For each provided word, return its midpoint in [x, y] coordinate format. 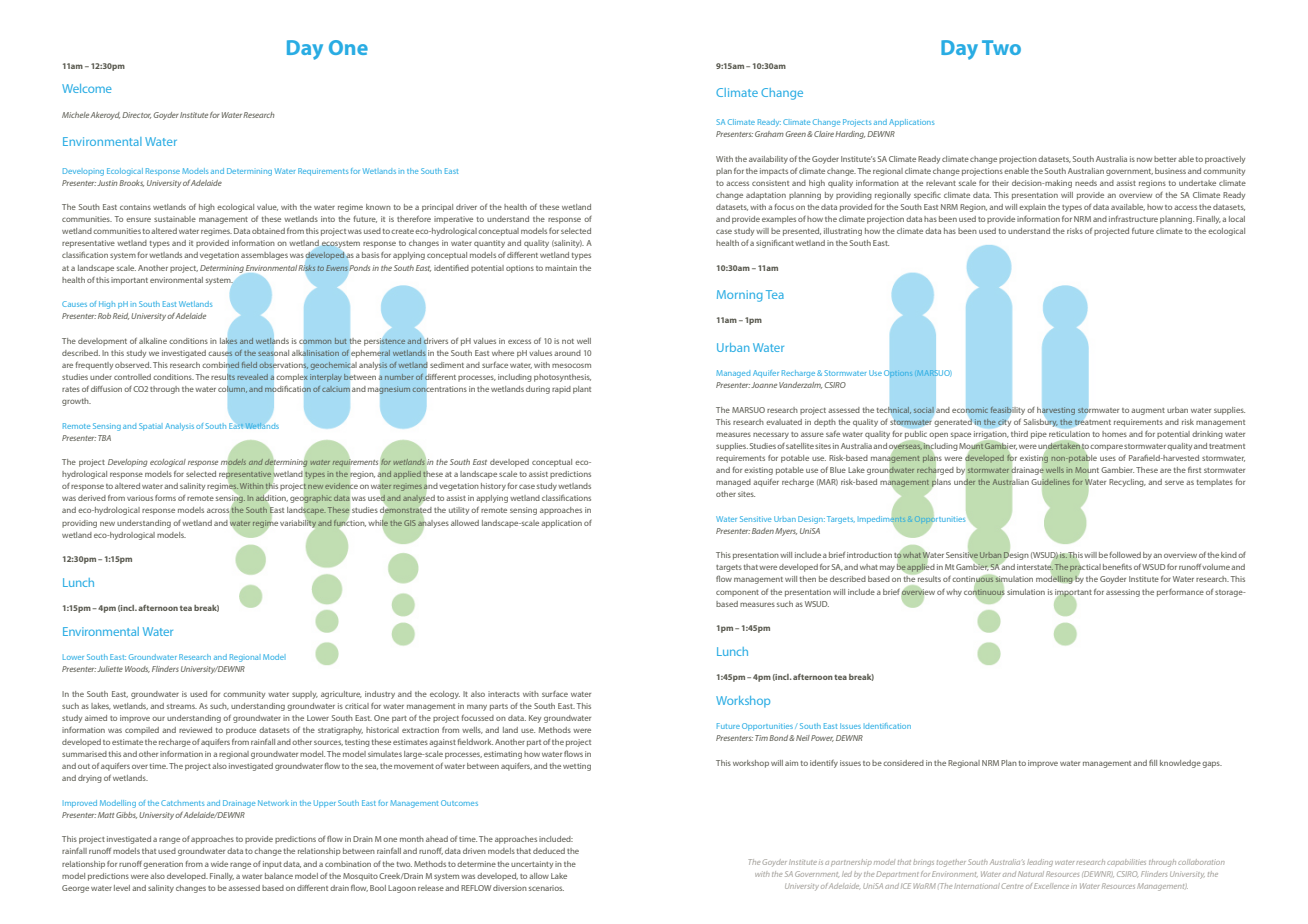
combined [221, 365]
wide [219, 864]
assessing [1123, 593]
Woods [137, 669]
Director [136, 115]
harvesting [1056, 411]
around [567, 353]
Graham [769, 134]
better [1165, 159]
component [737, 593]
